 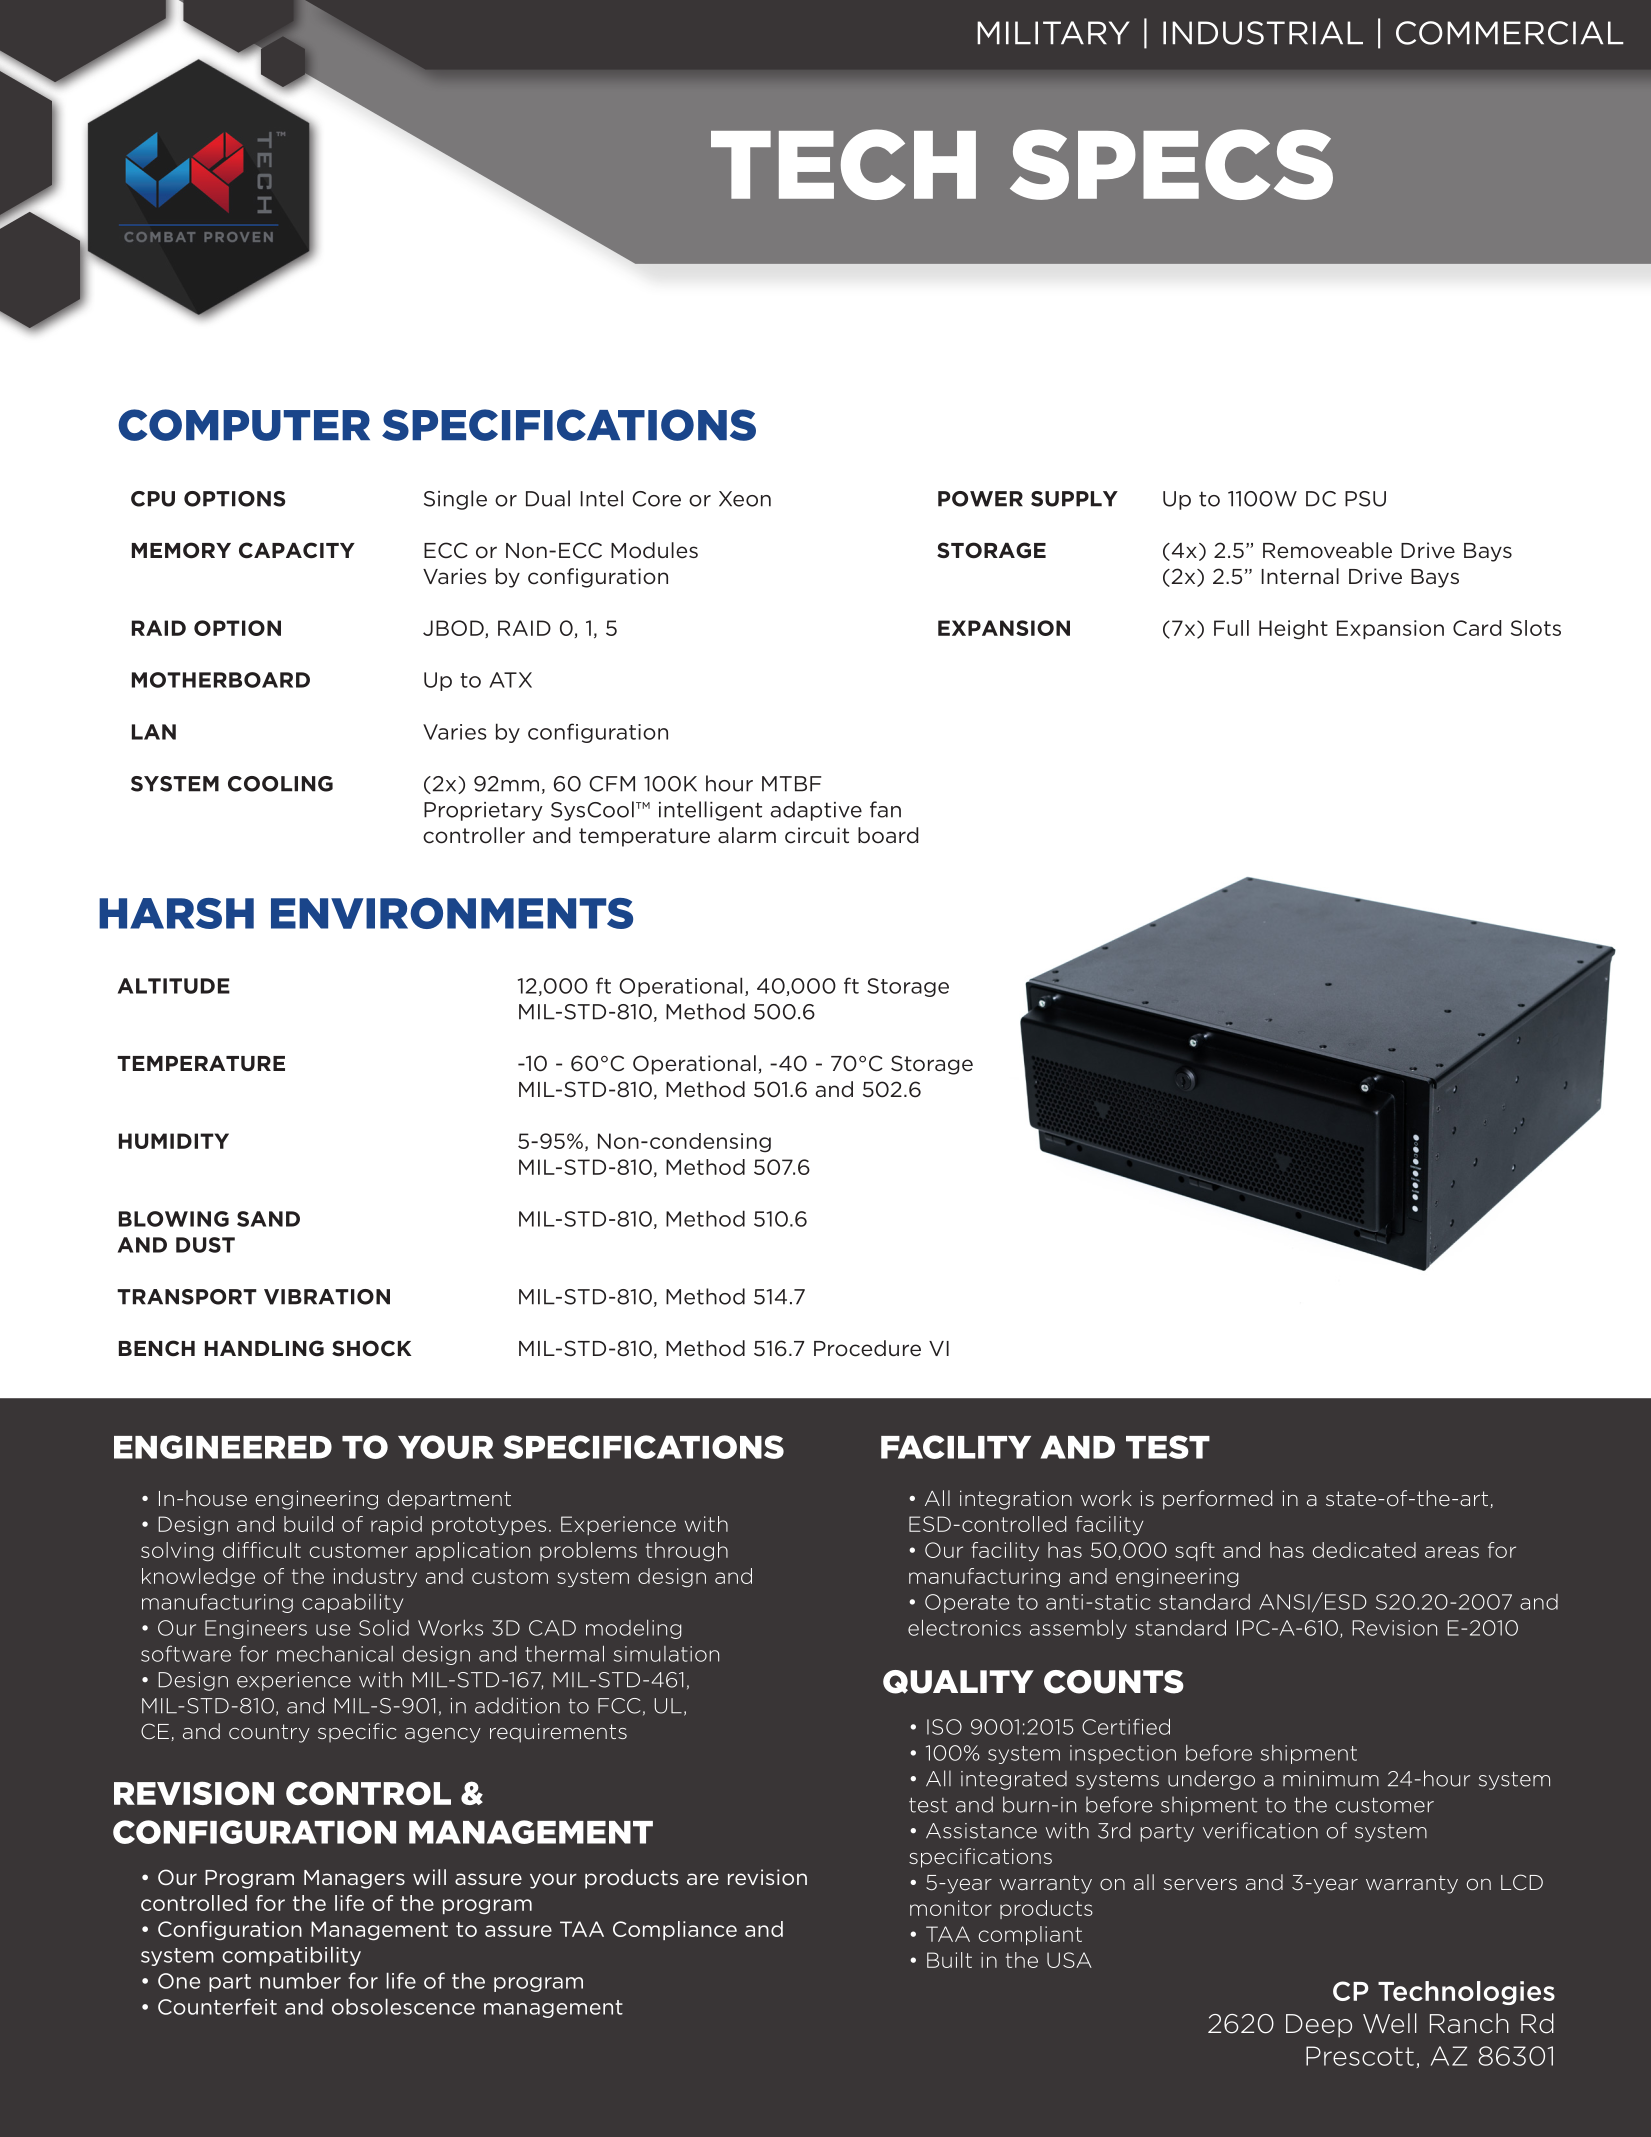 I want to click on electronics, so click(x=964, y=1628).
